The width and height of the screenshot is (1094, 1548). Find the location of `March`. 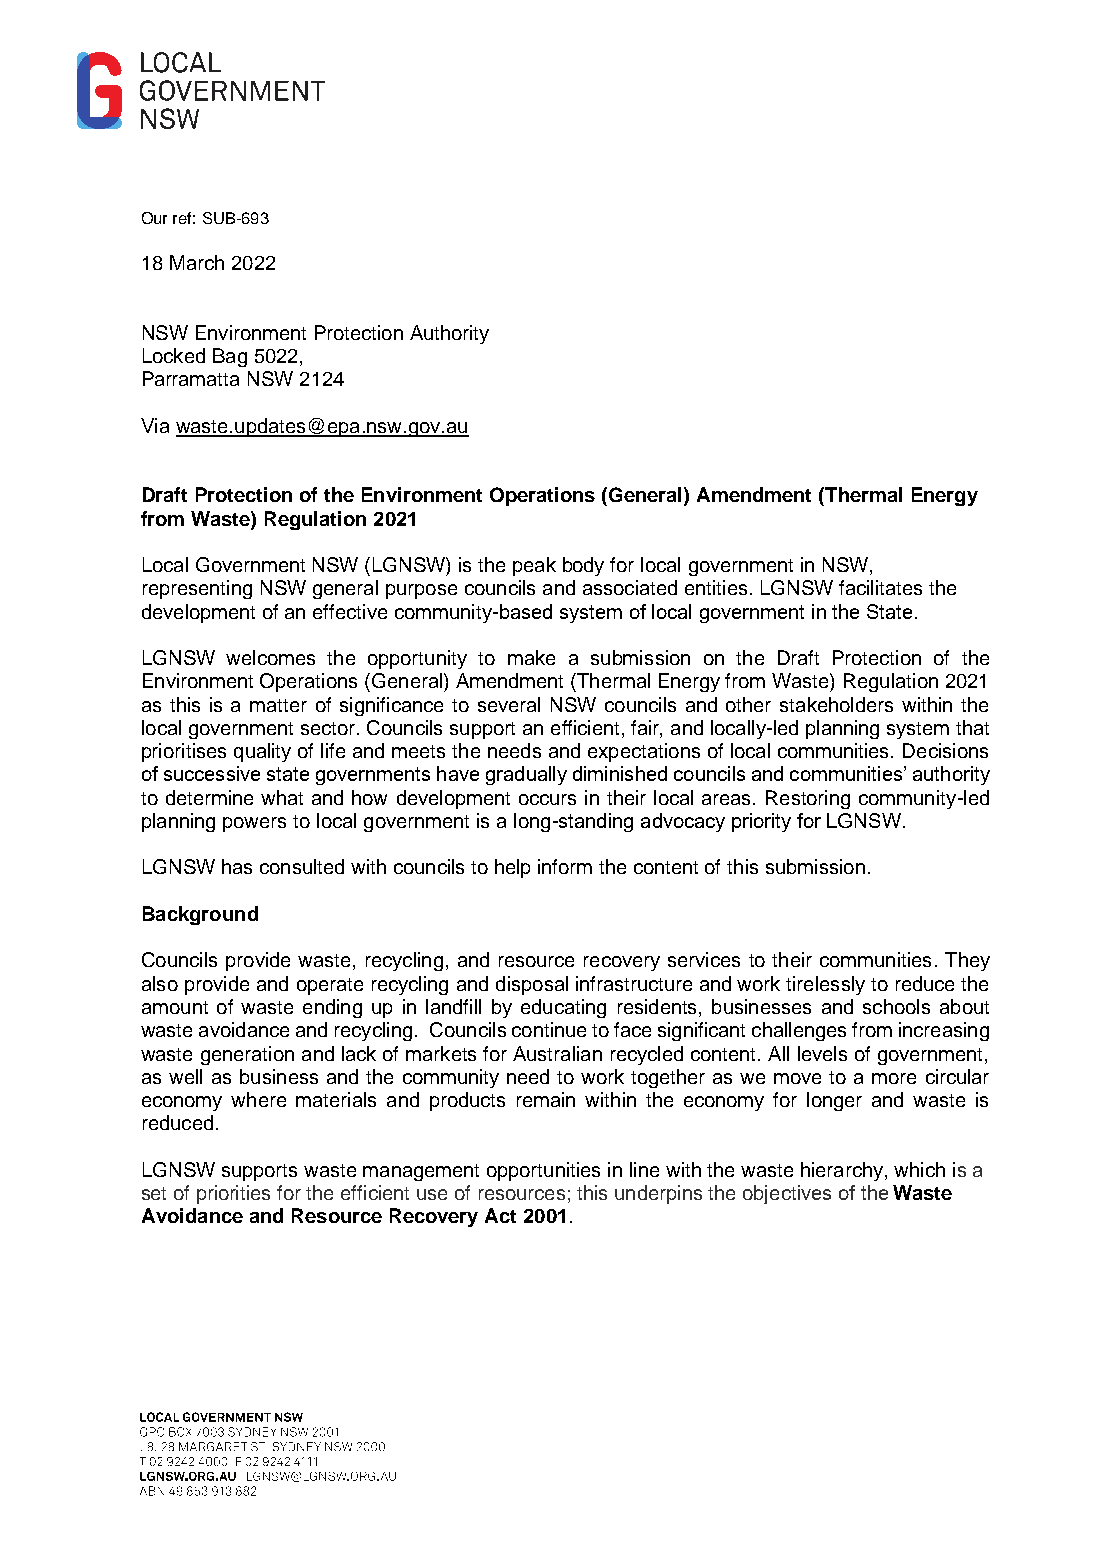

March is located at coordinates (197, 262).
